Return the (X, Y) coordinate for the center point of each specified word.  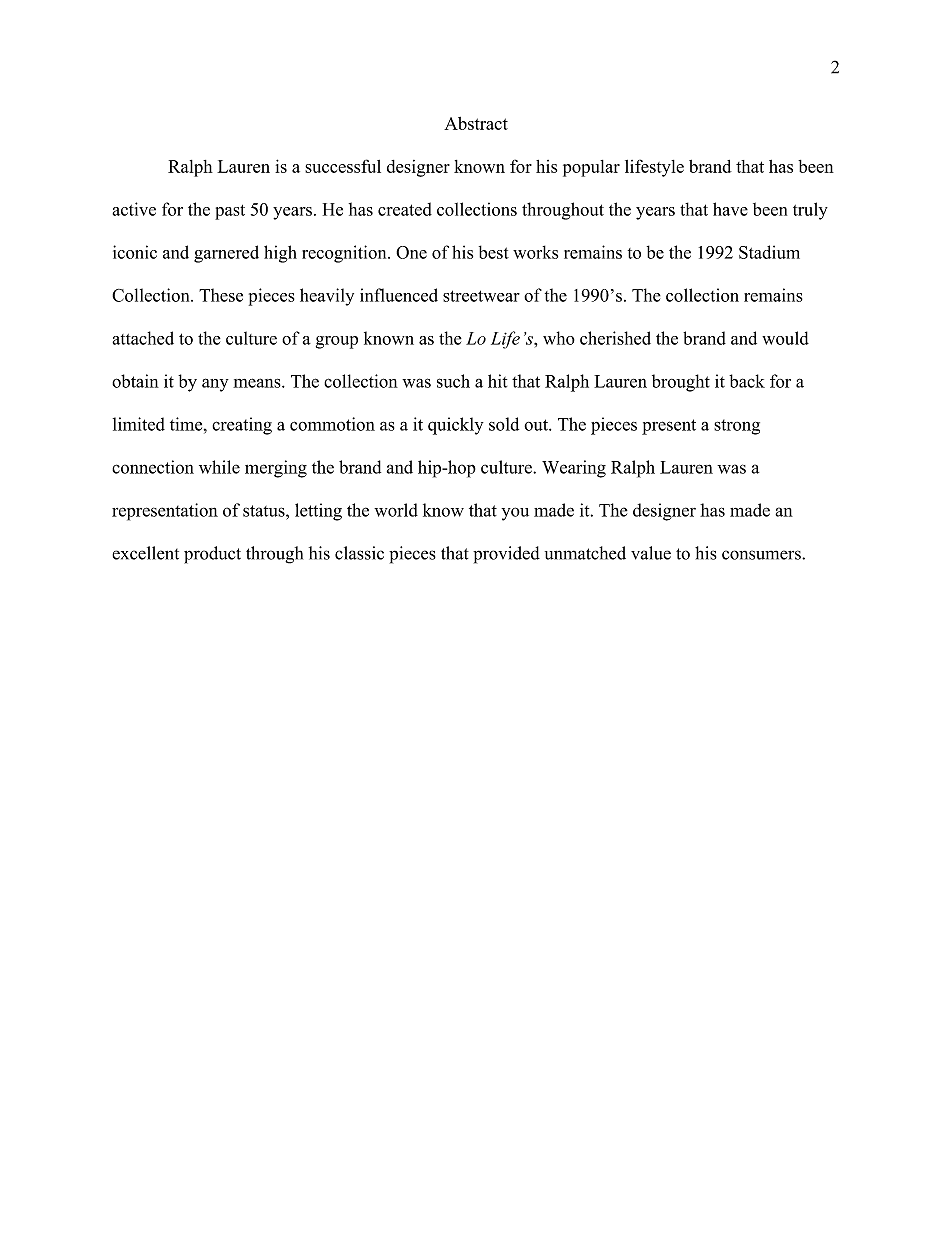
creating (242, 426)
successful (343, 166)
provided (506, 555)
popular (591, 168)
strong (737, 427)
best (494, 252)
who (559, 338)
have (730, 209)
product (212, 555)
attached (143, 338)
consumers (762, 555)
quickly (456, 426)
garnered (226, 254)
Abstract (476, 123)
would (785, 338)
